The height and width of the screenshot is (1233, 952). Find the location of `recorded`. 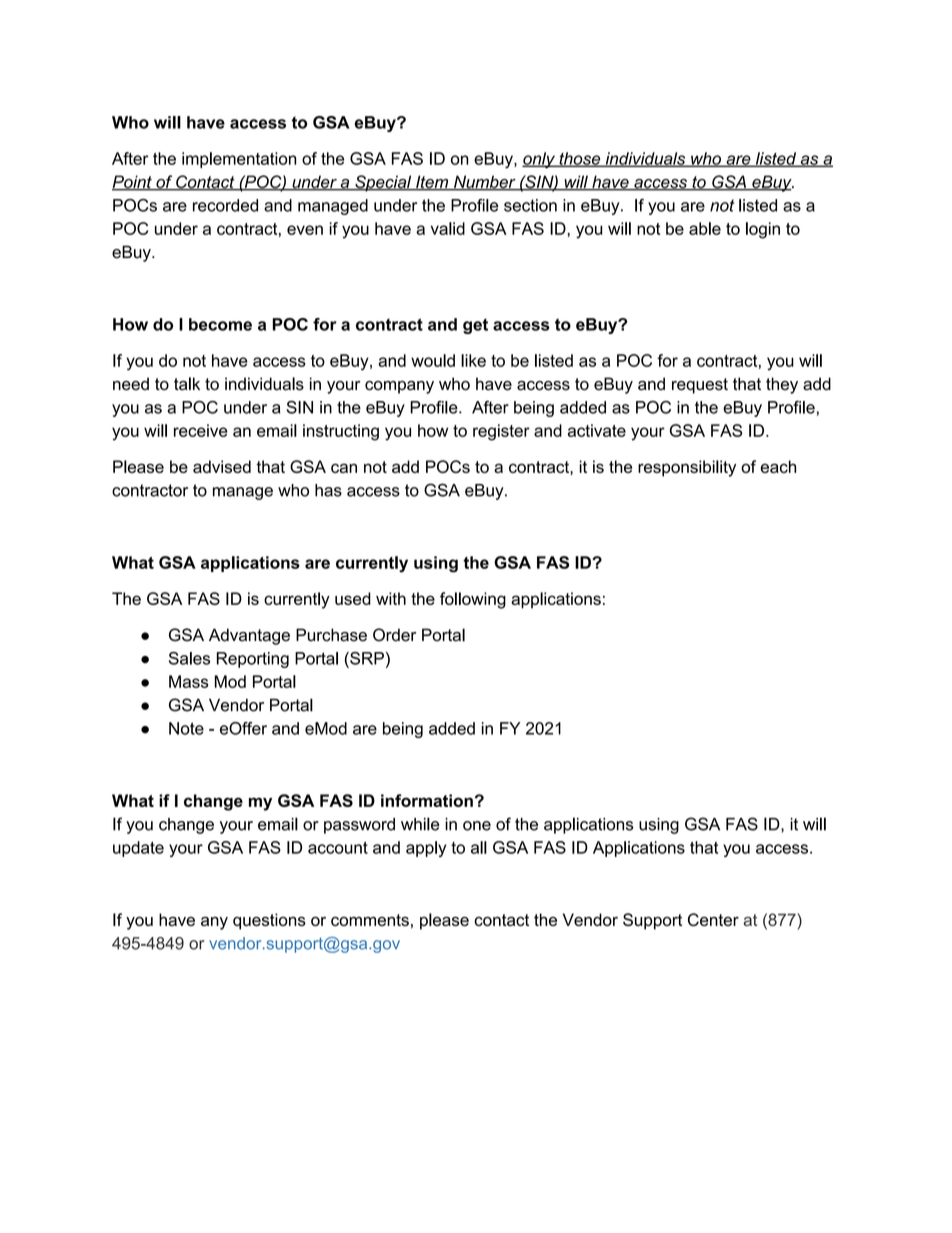

recorded is located at coordinates (225, 205).
